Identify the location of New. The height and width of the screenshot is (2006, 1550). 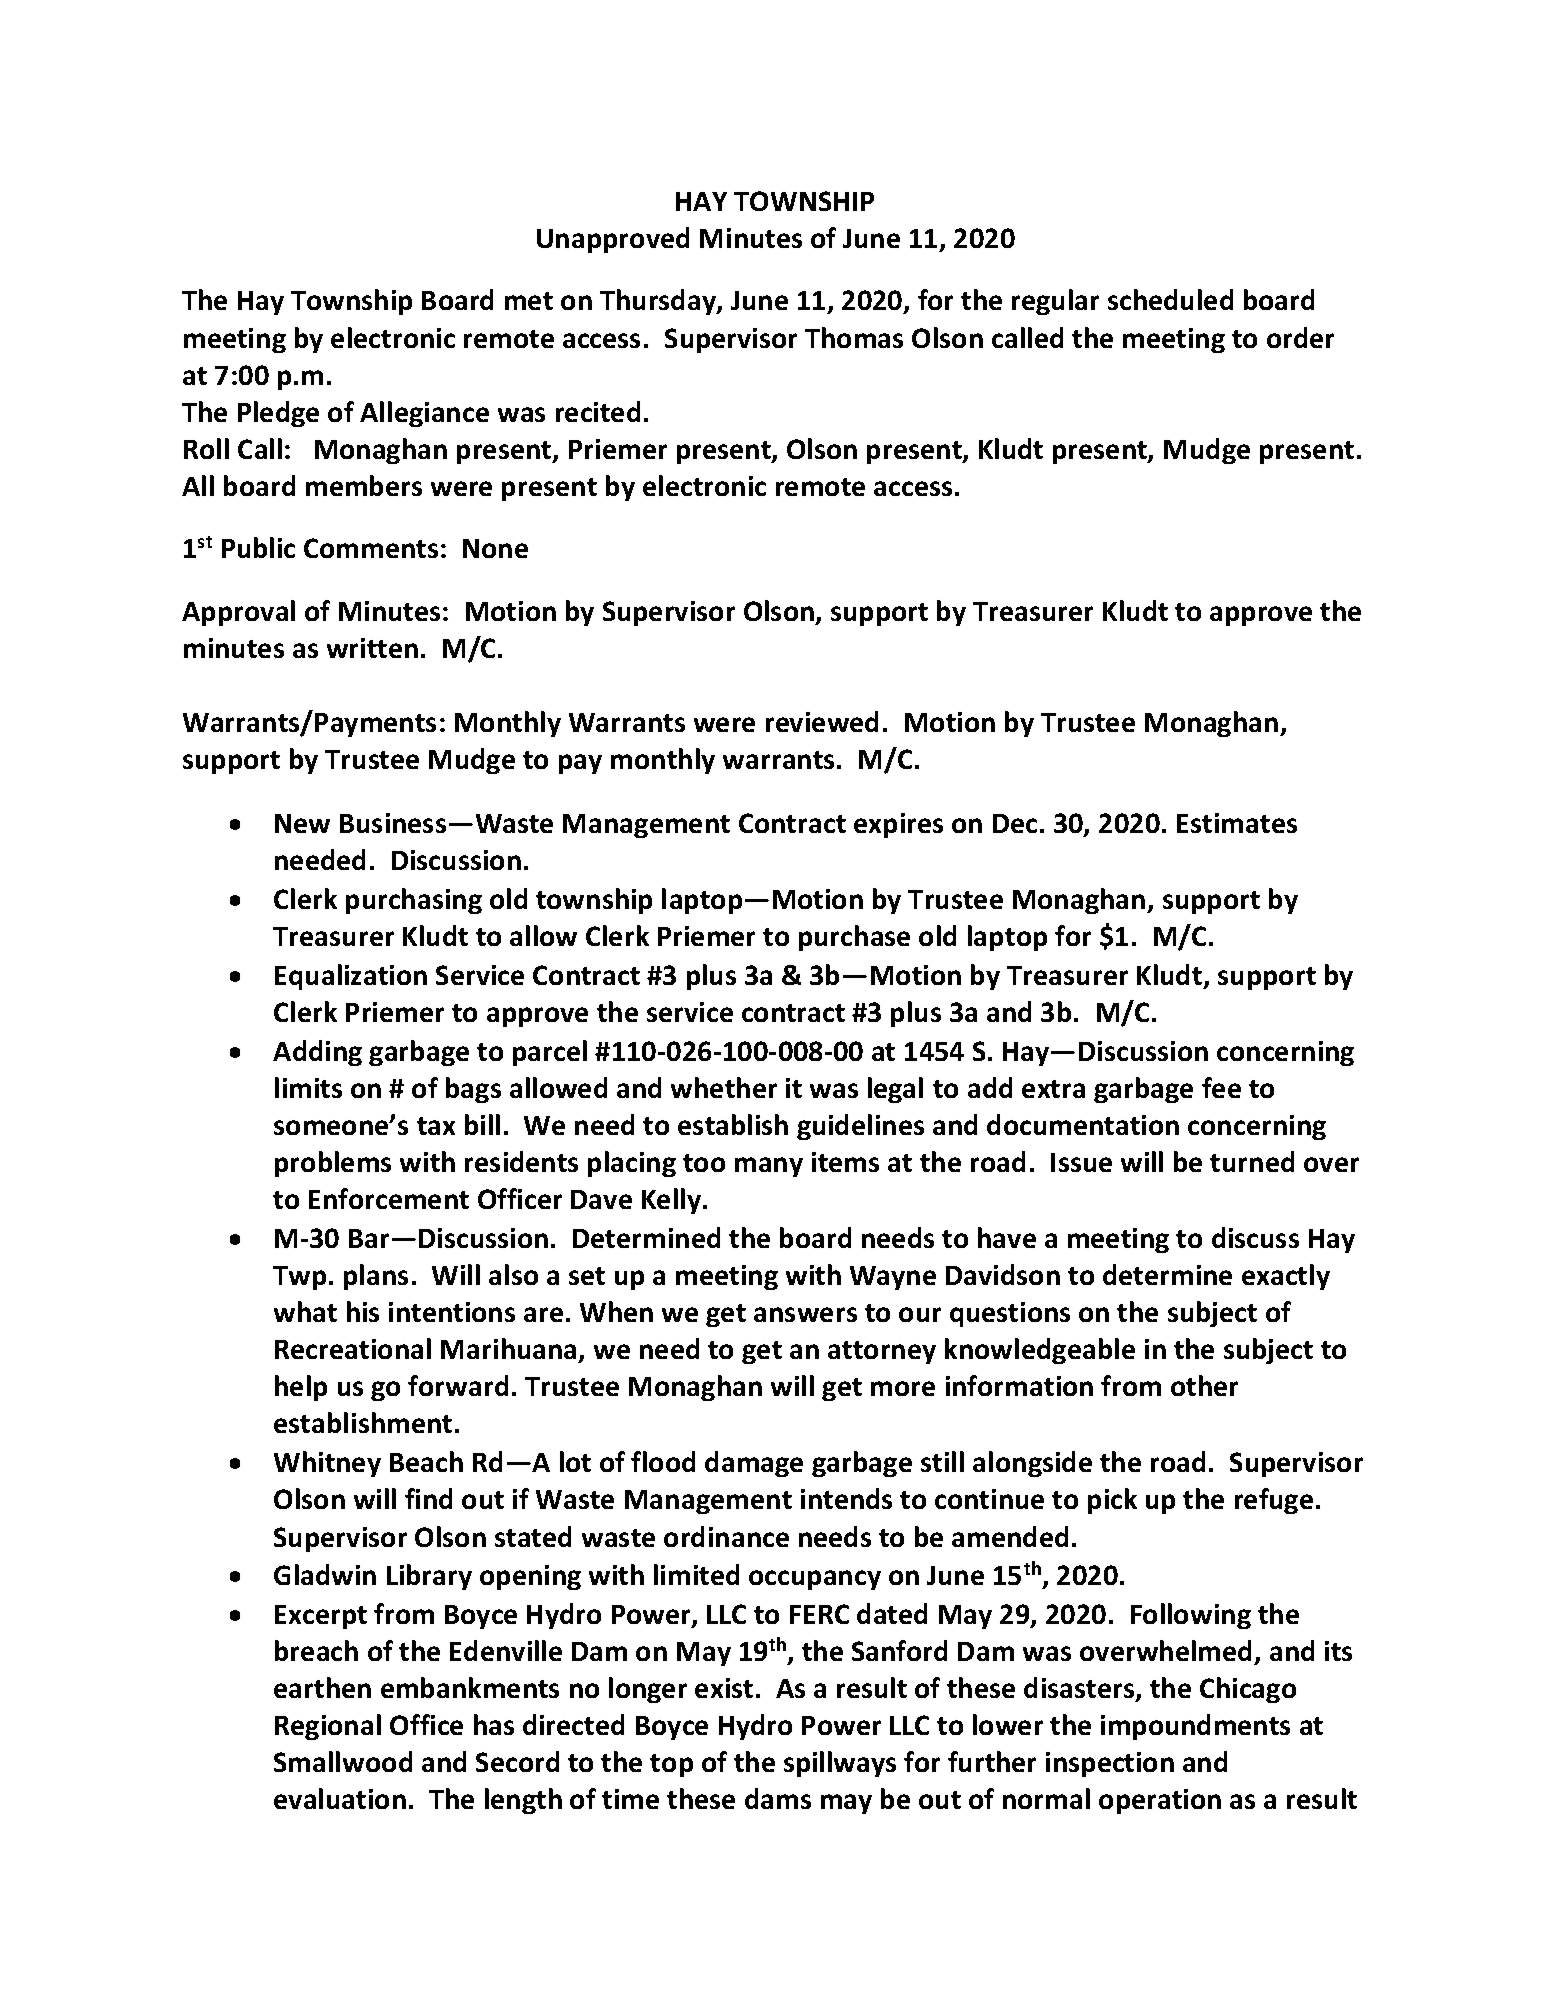
(302, 823).
